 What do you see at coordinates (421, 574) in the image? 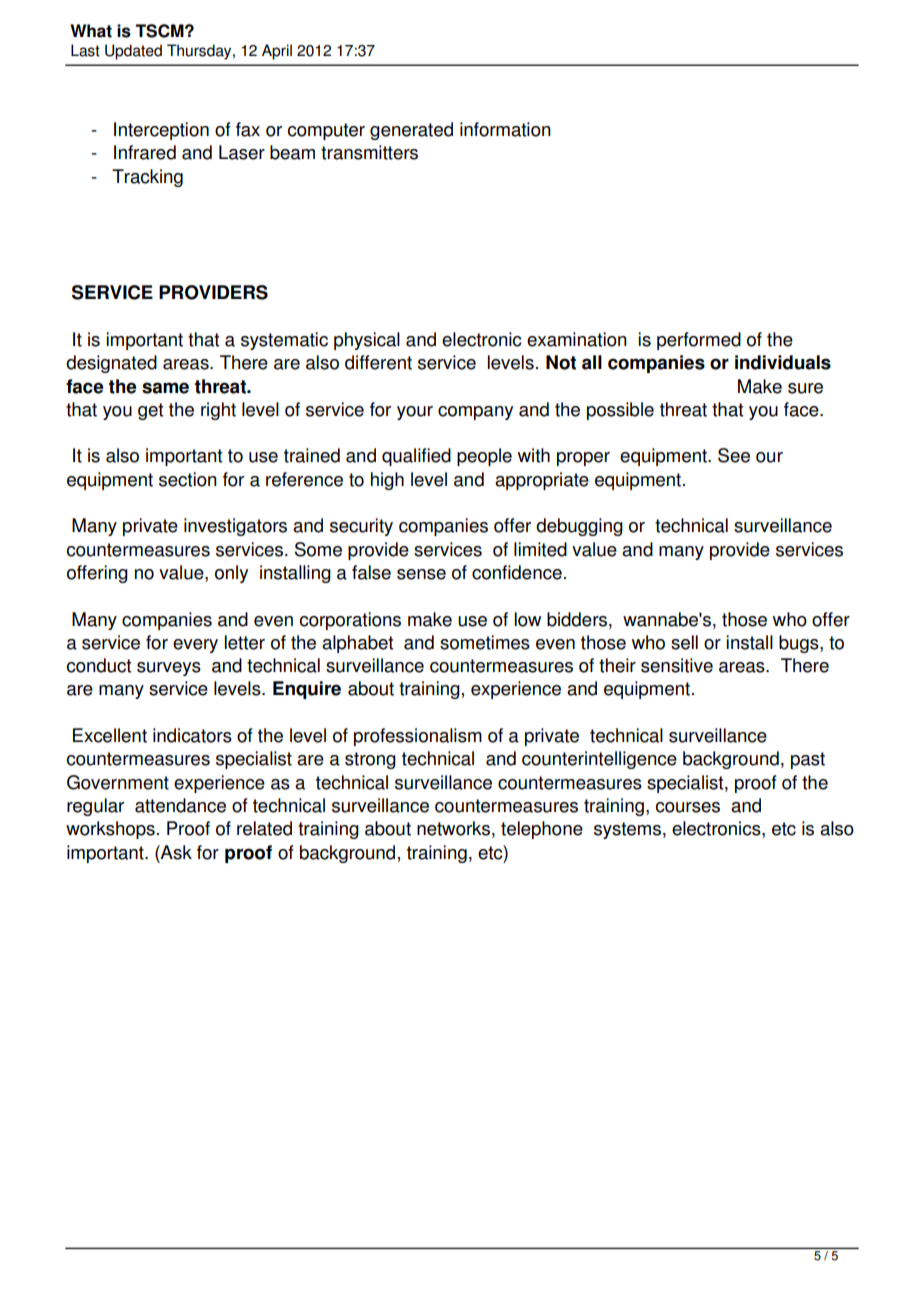
I see `sense` at bounding box center [421, 574].
